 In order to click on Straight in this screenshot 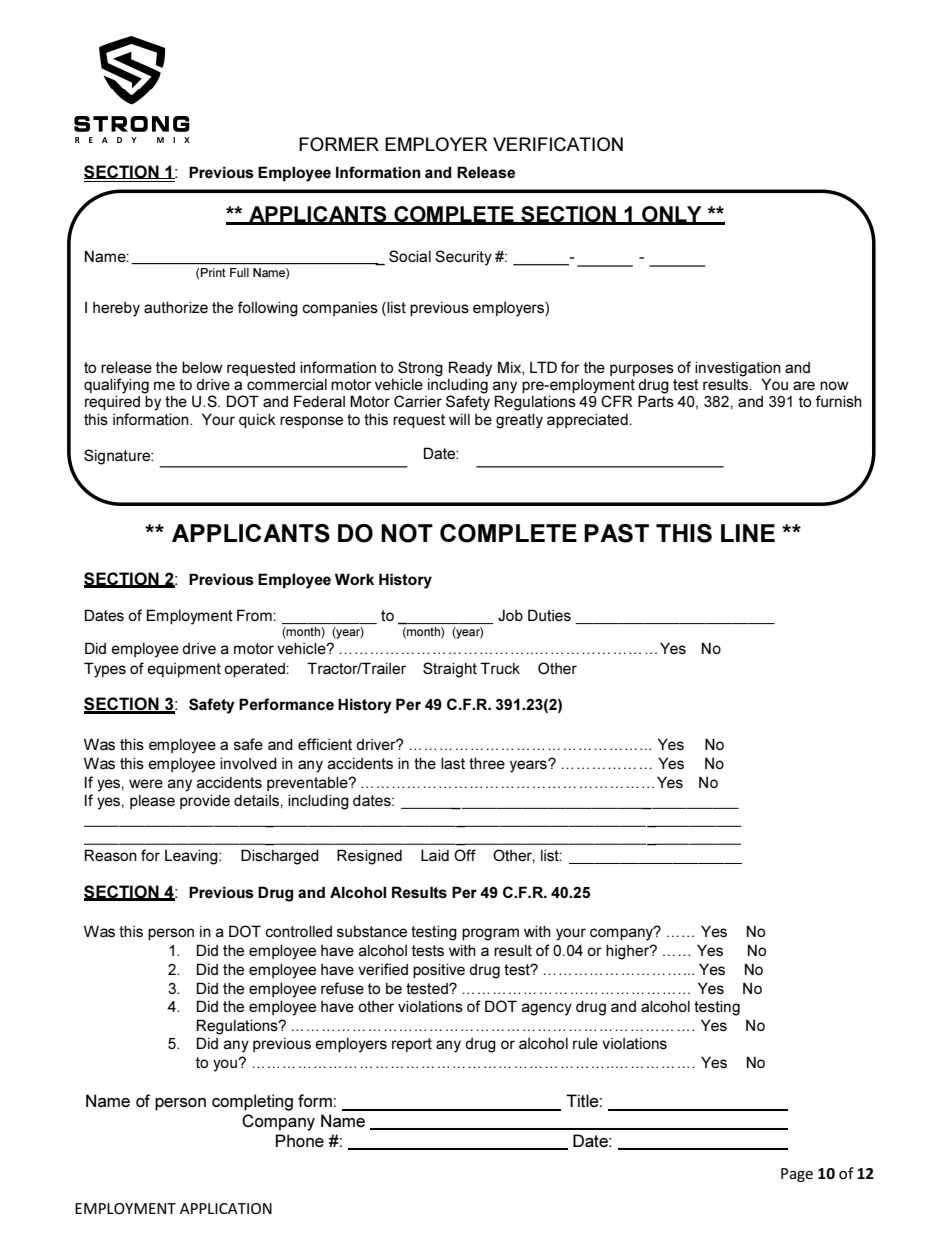, I will do `click(450, 670)`.
